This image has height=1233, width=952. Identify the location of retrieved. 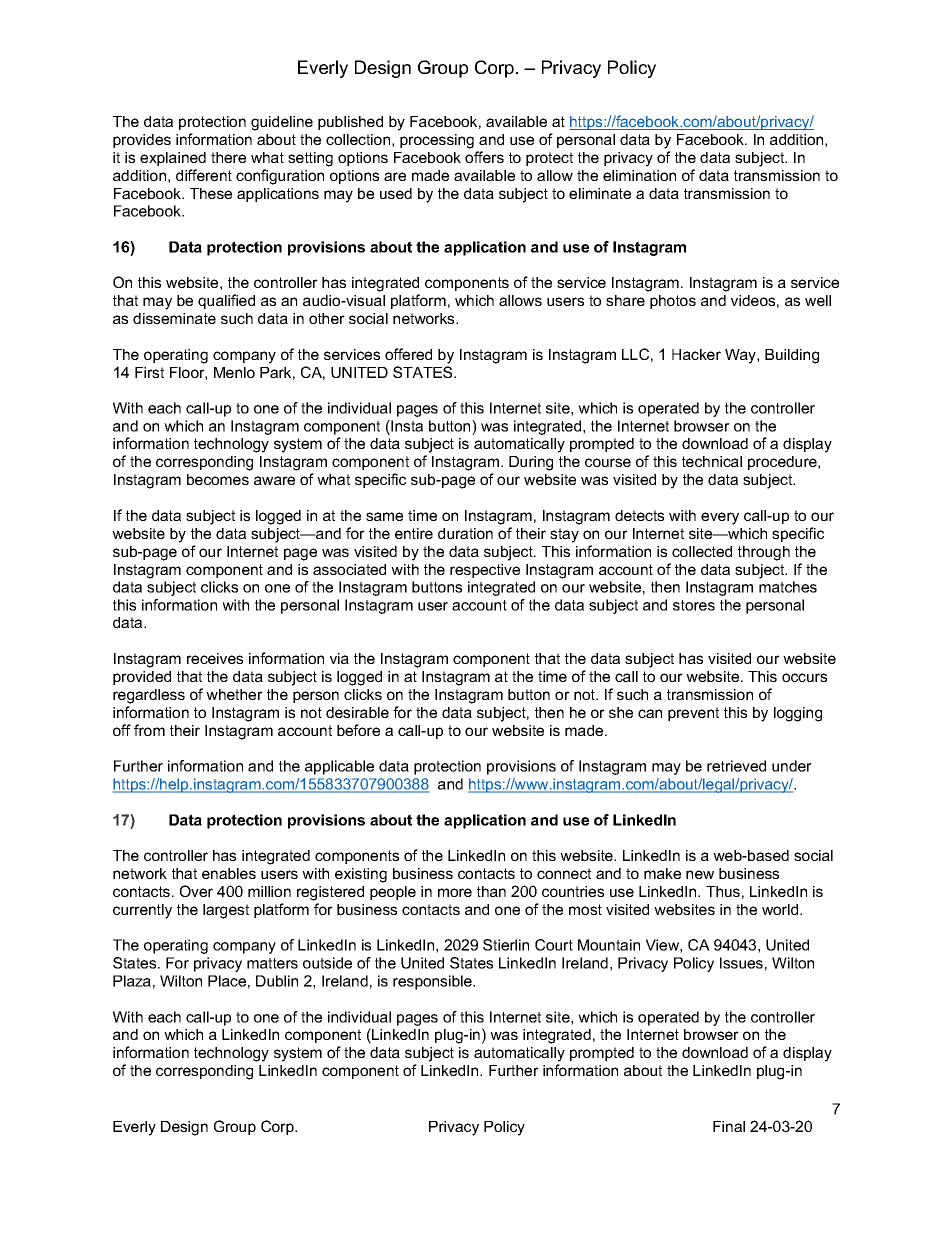
(736, 766).
